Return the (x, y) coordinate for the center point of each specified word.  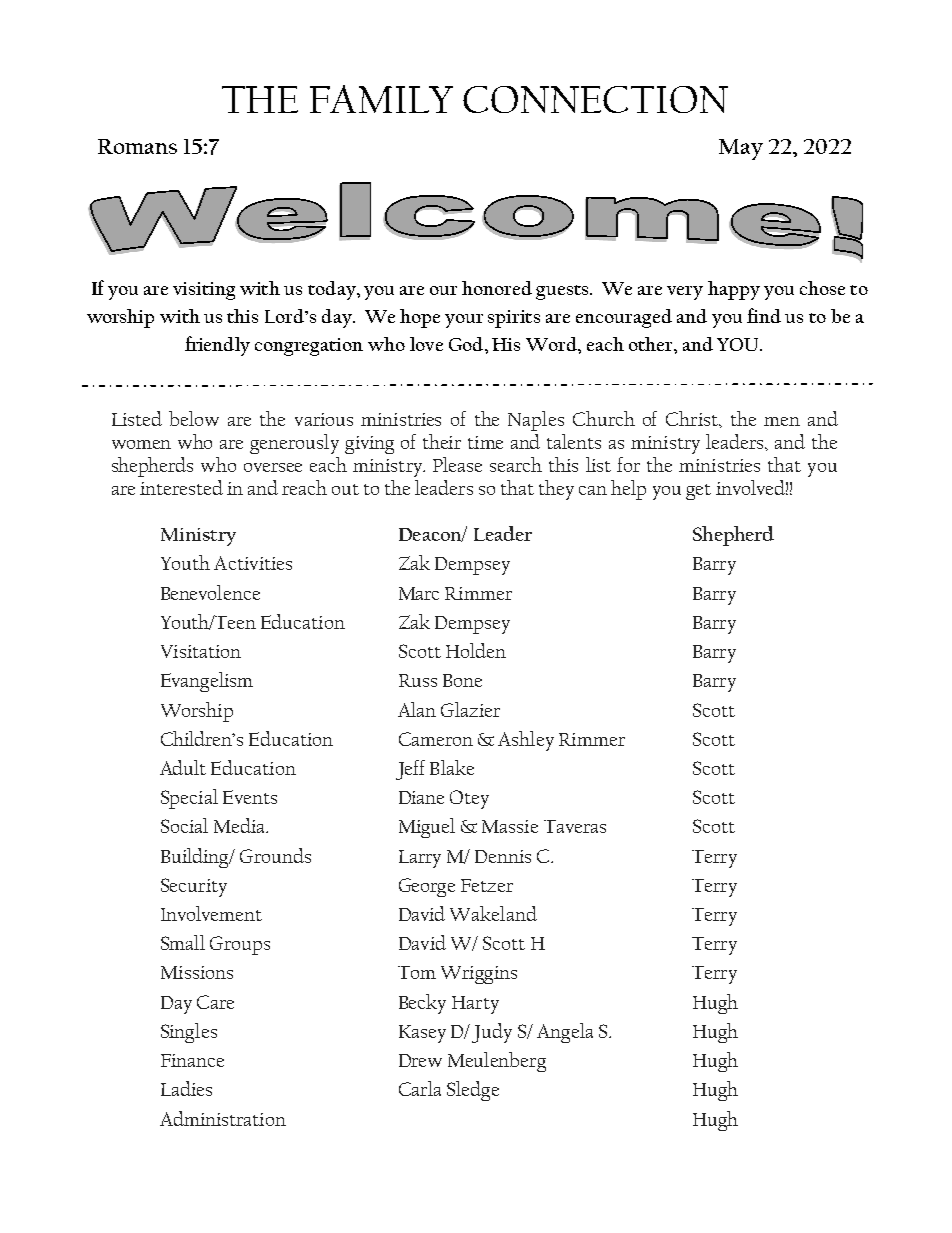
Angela (565, 1033)
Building (196, 858)
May (741, 149)
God (467, 344)
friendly (217, 346)
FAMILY (381, 99)
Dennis (503, 856)
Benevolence (210, 592)
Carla (420, 1088)
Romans (137, 146)
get (698, 492)
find (764, 315)
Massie (510, 826)
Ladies (186, 1088)
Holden (476, 650)
